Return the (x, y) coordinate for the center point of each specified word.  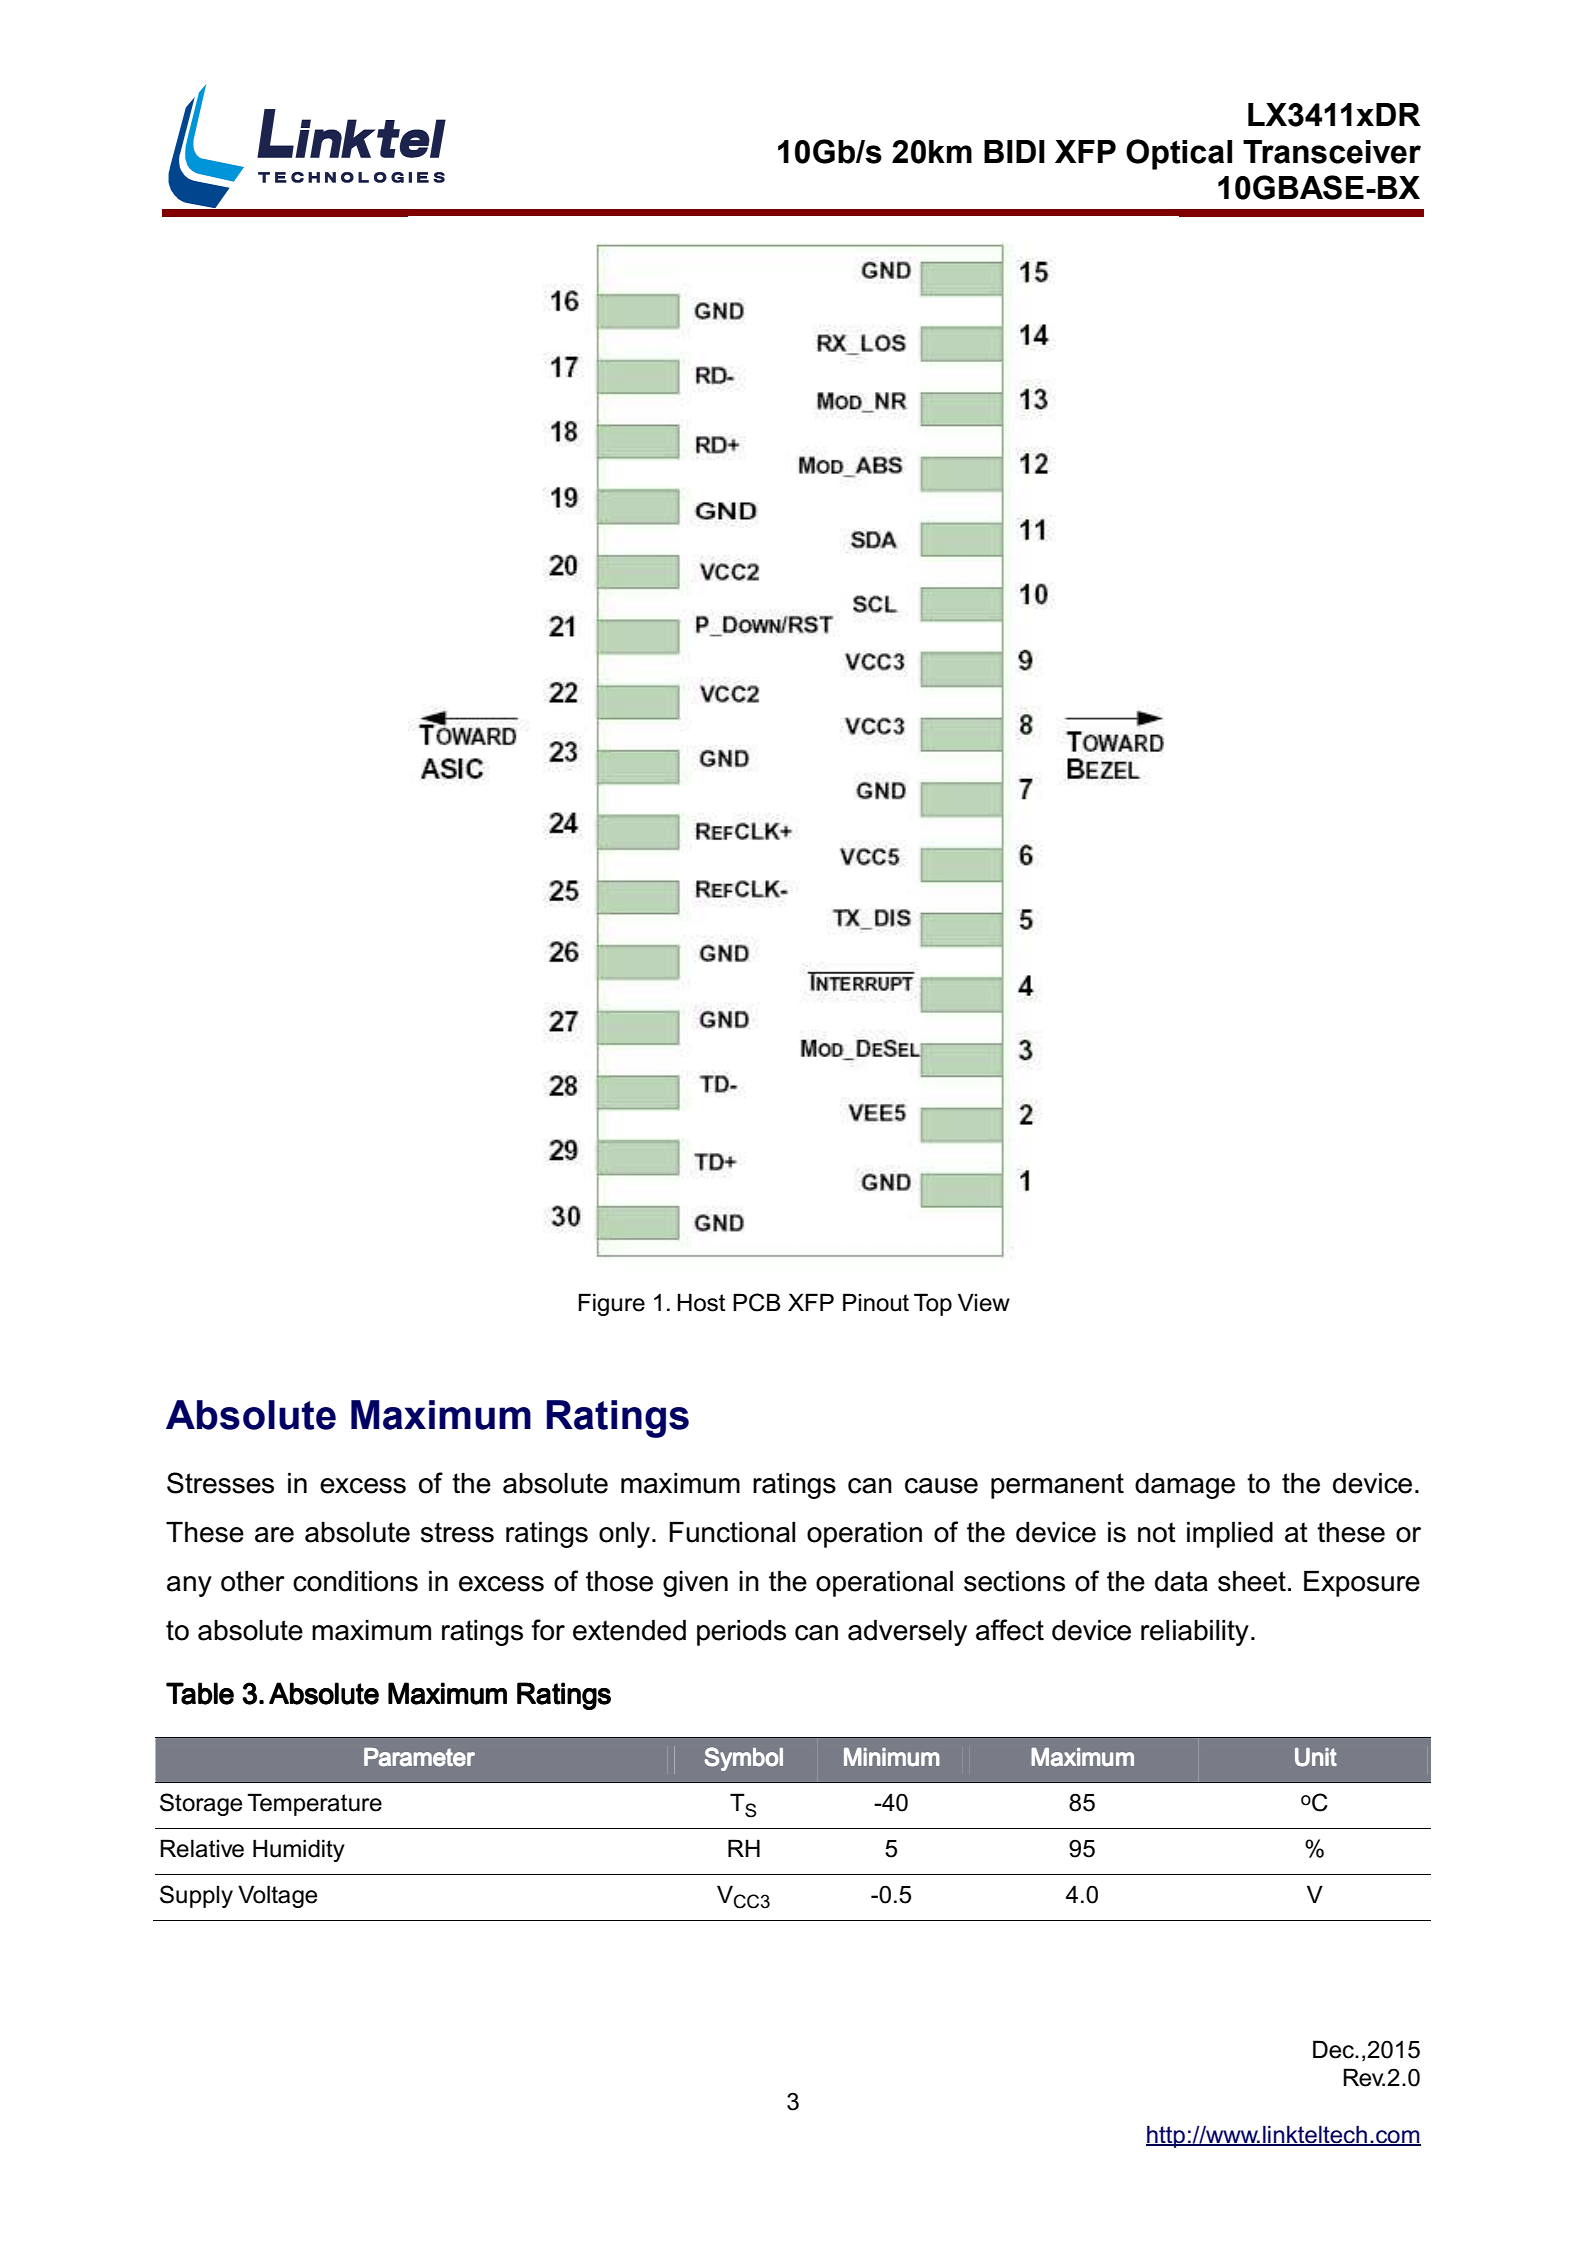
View (984, 1302)
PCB (756, 1302)
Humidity (299, 1850)
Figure (611, 1304)
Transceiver (1332, 152)
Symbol (743, 1759)
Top (933, 1304)
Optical (1179, 154)
